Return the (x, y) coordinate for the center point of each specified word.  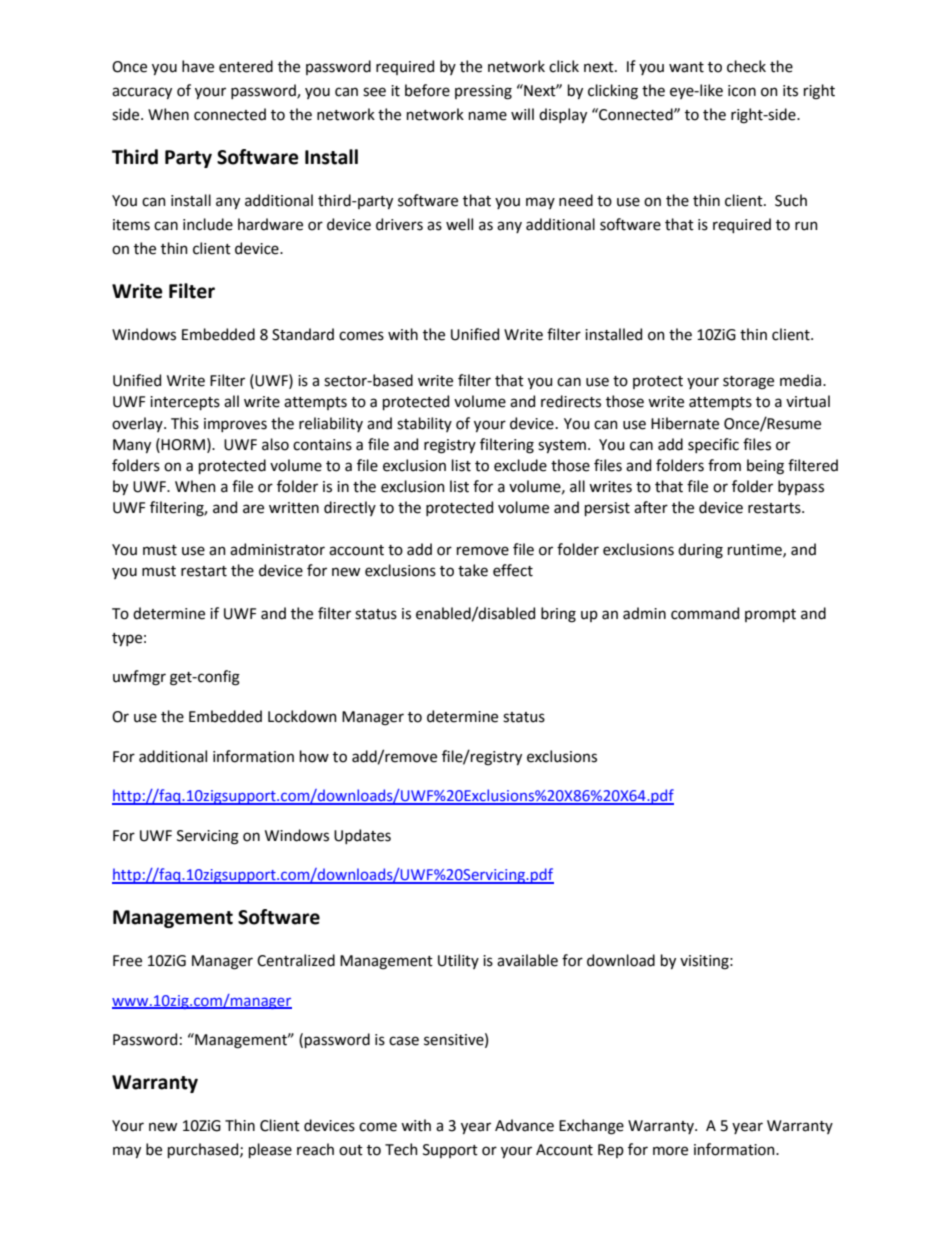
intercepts (185, 403)
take (473, 570)
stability (424, 424)
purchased (204, 1150)
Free (127, 961)
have (198, 66)
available (527, 960)
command (705, 613)
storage (748, 383)
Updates (362, 836)
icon (742, 91)
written (294, 508)
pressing (483, 92)
